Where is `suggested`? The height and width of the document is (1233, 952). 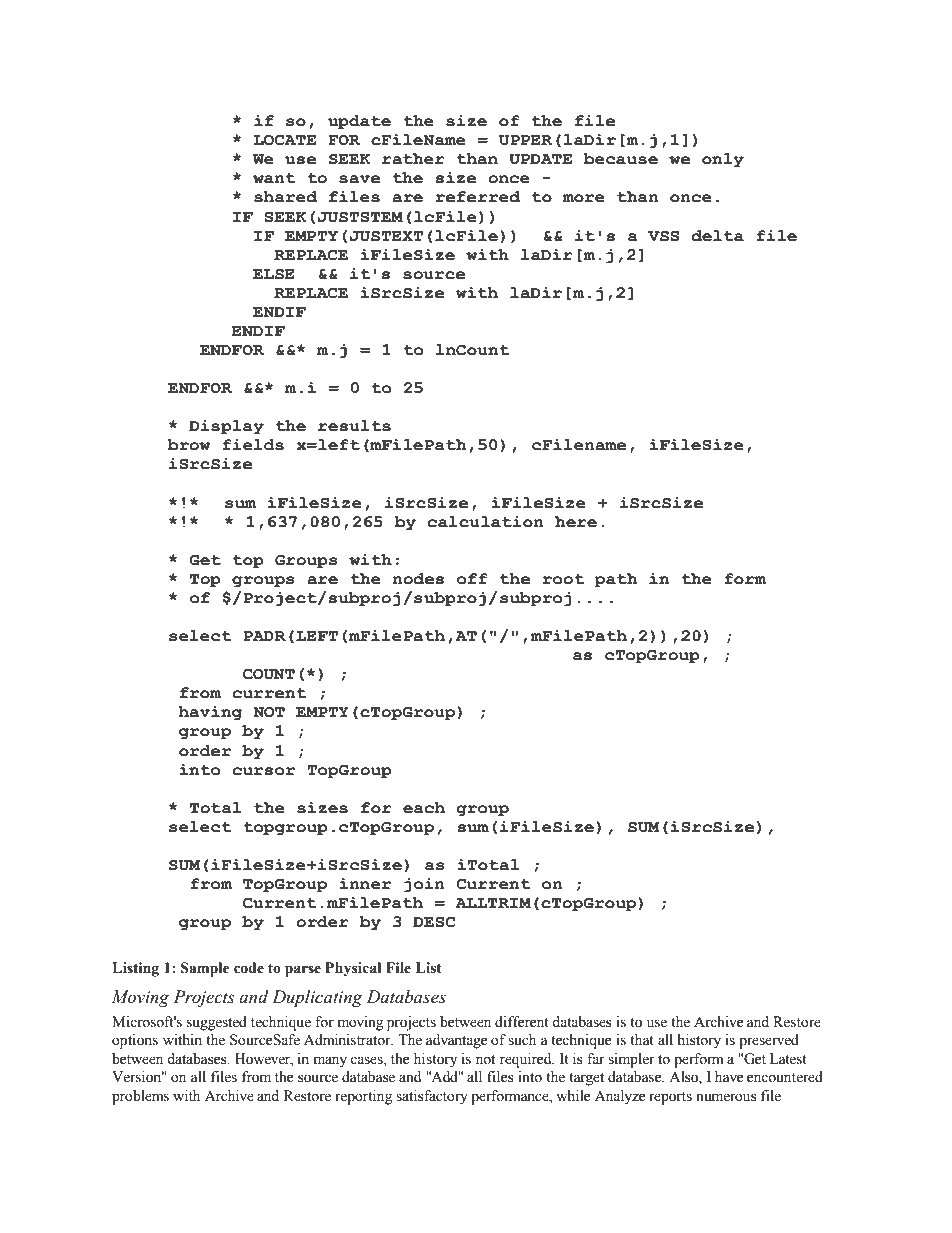 suggested is located at coordinates (217, 1023).
